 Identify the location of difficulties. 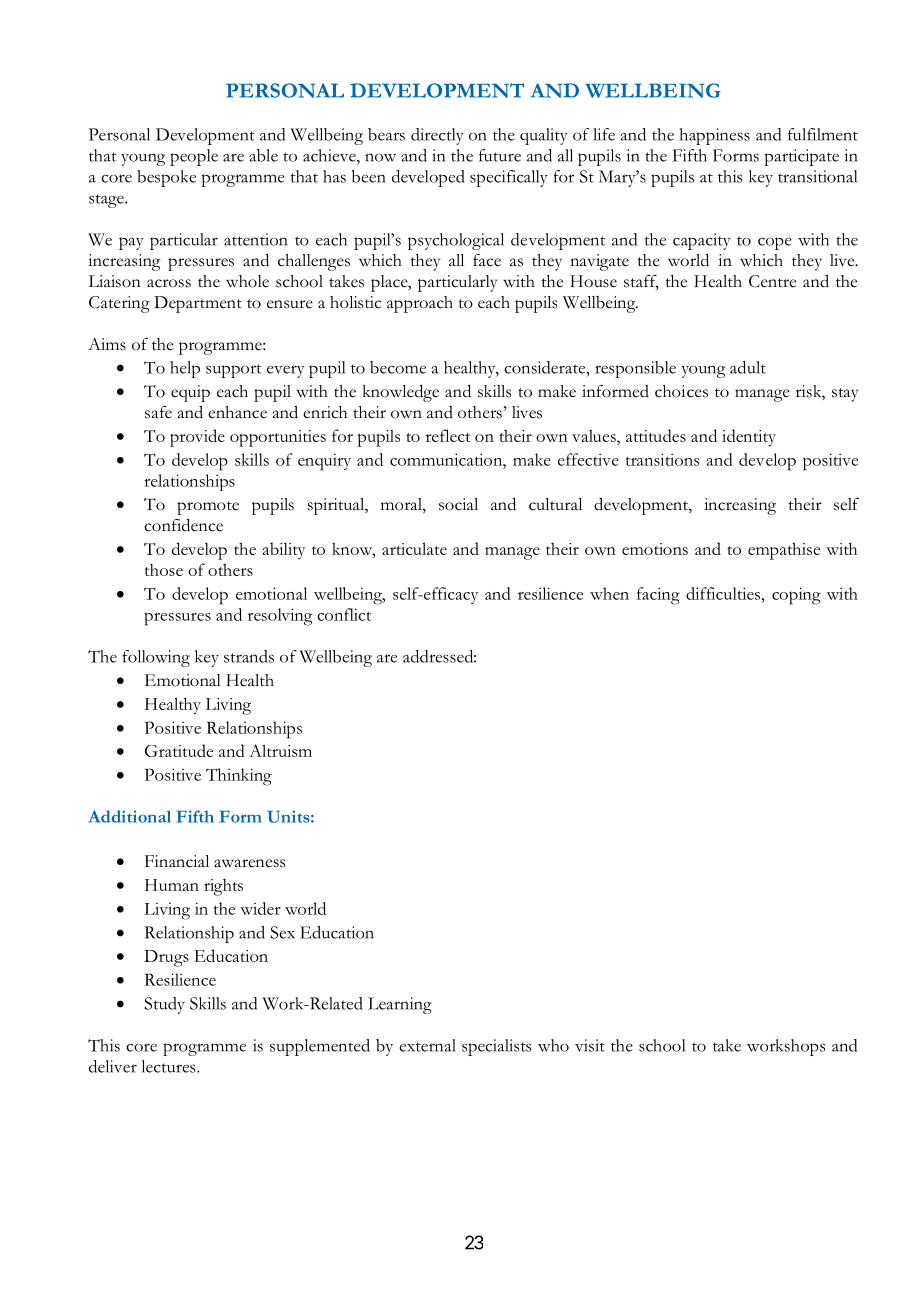
(723, 593).
